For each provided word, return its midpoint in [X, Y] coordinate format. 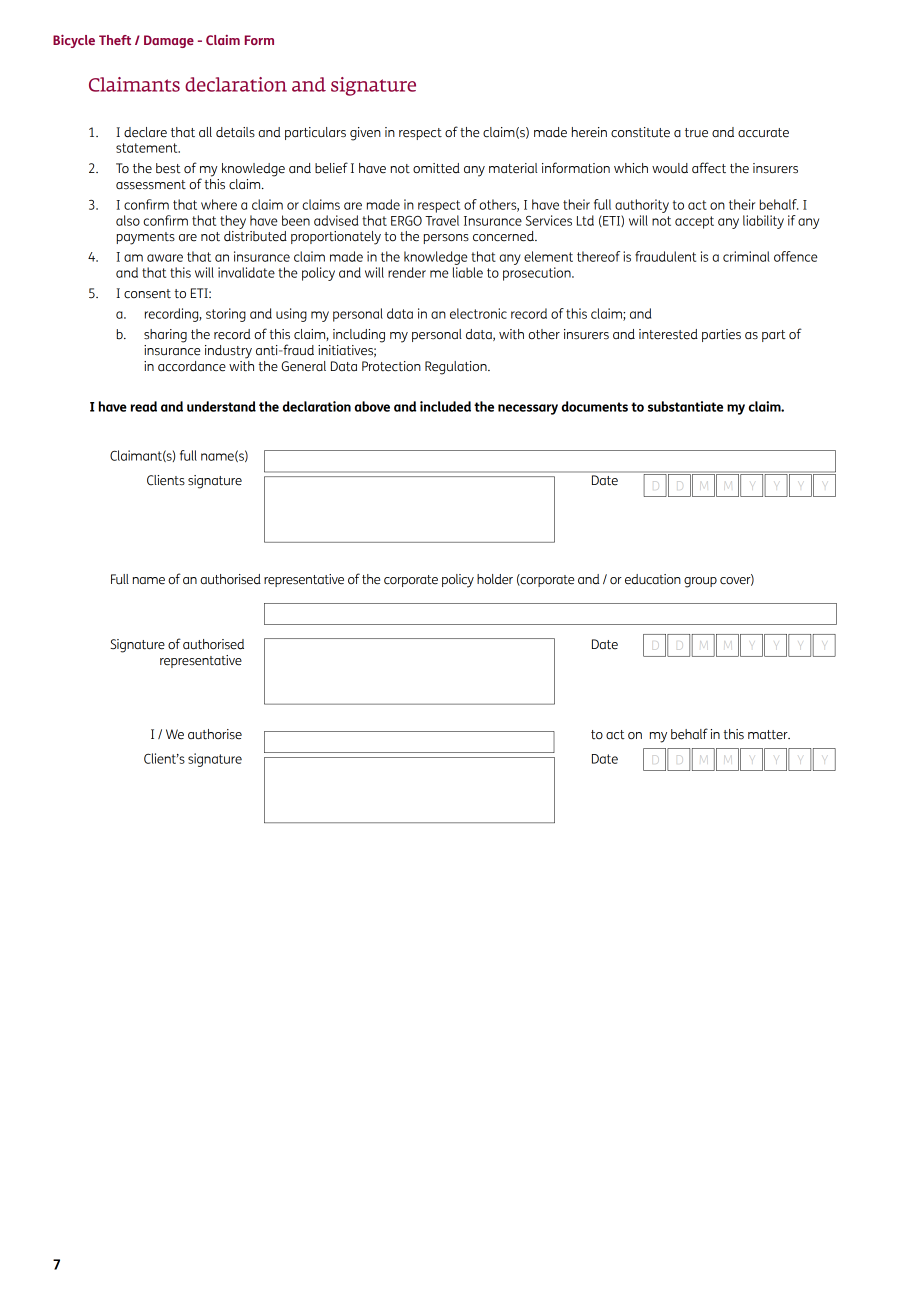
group [700, 582]
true [696, 133]
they [233, 222]
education [653, 579]
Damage [169, 41]
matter [769, 735]
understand [221, 406]
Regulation [457, 368]
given [365, 134]
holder [495, 579]
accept [694, 222]
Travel [442, 220]
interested [668, 334]
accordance [192, 366]
